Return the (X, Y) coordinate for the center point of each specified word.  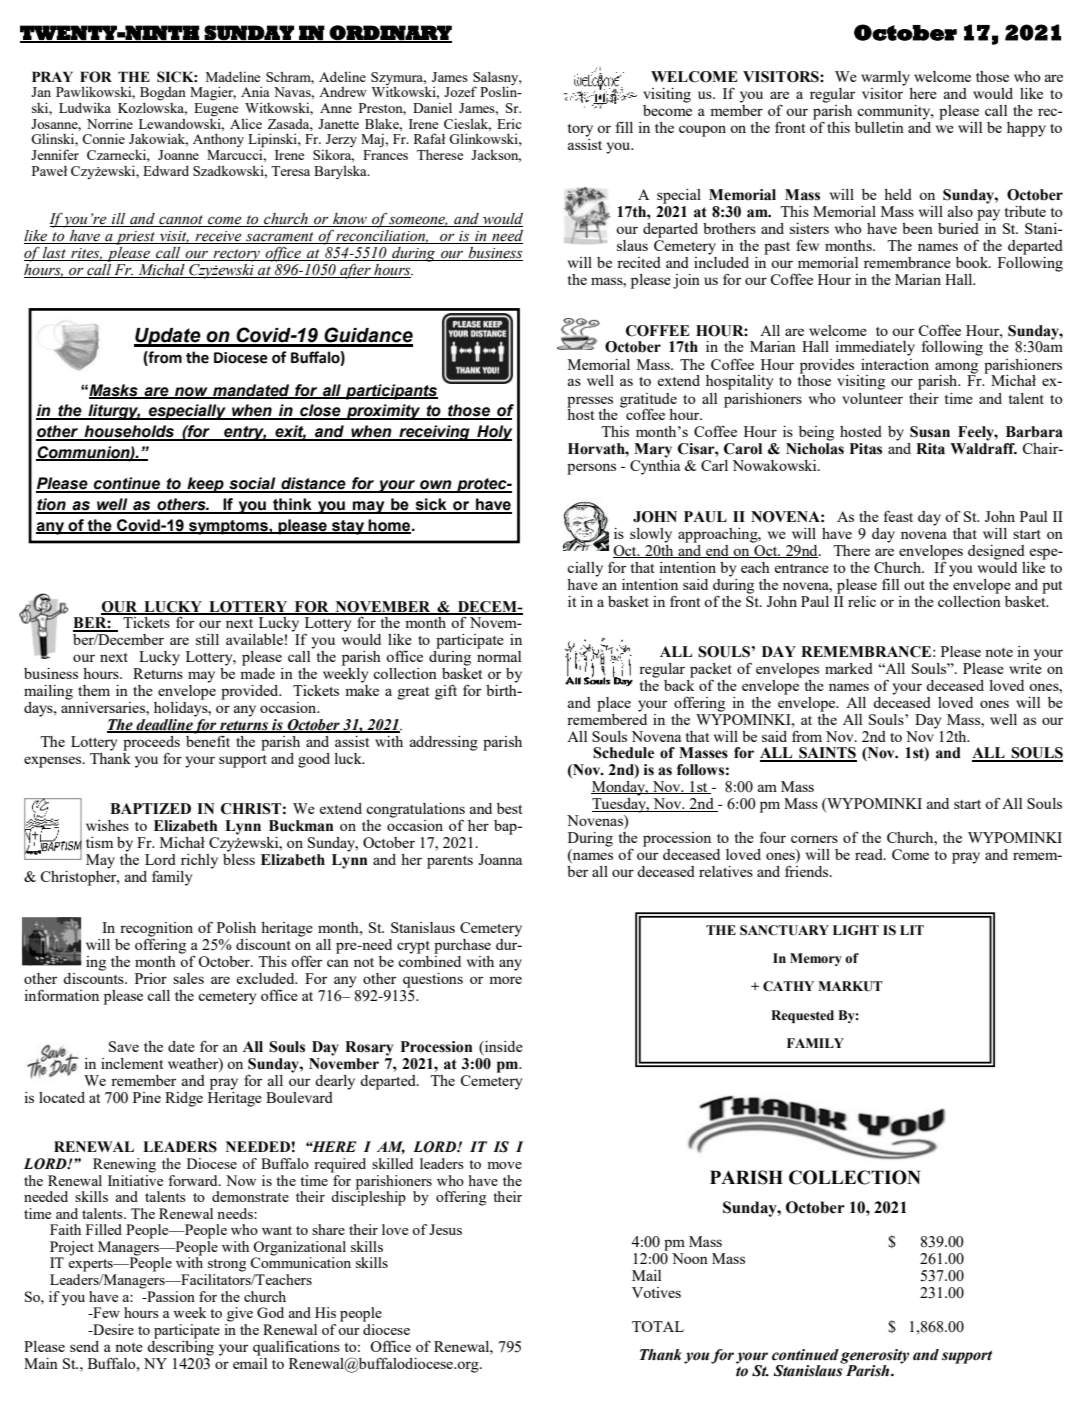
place (614, 704)
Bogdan (163, 94)
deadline (164, 726)
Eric (509, 123)
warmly (885, 78)
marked (849, 668)
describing (180, 1347)
